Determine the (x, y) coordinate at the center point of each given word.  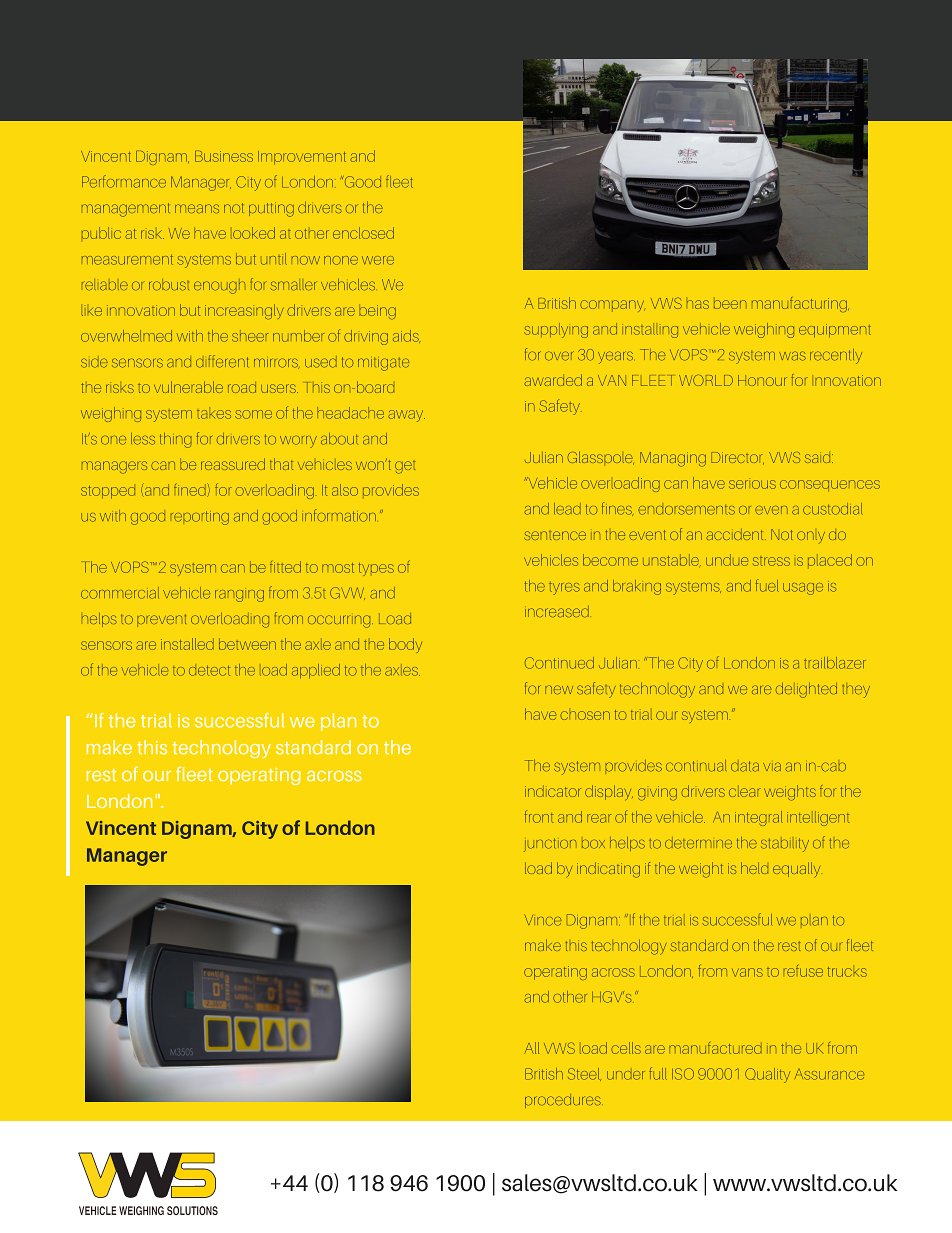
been (730, 304)
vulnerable (188, 387)
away (406, 416)
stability (785, 845)
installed (187, 644)
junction (550, 845)
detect (209, 670)
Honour (762, 380)
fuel (767, 585)
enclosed (363, 233)
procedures (563, 1101)
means (197, 208)
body (405, 645)
